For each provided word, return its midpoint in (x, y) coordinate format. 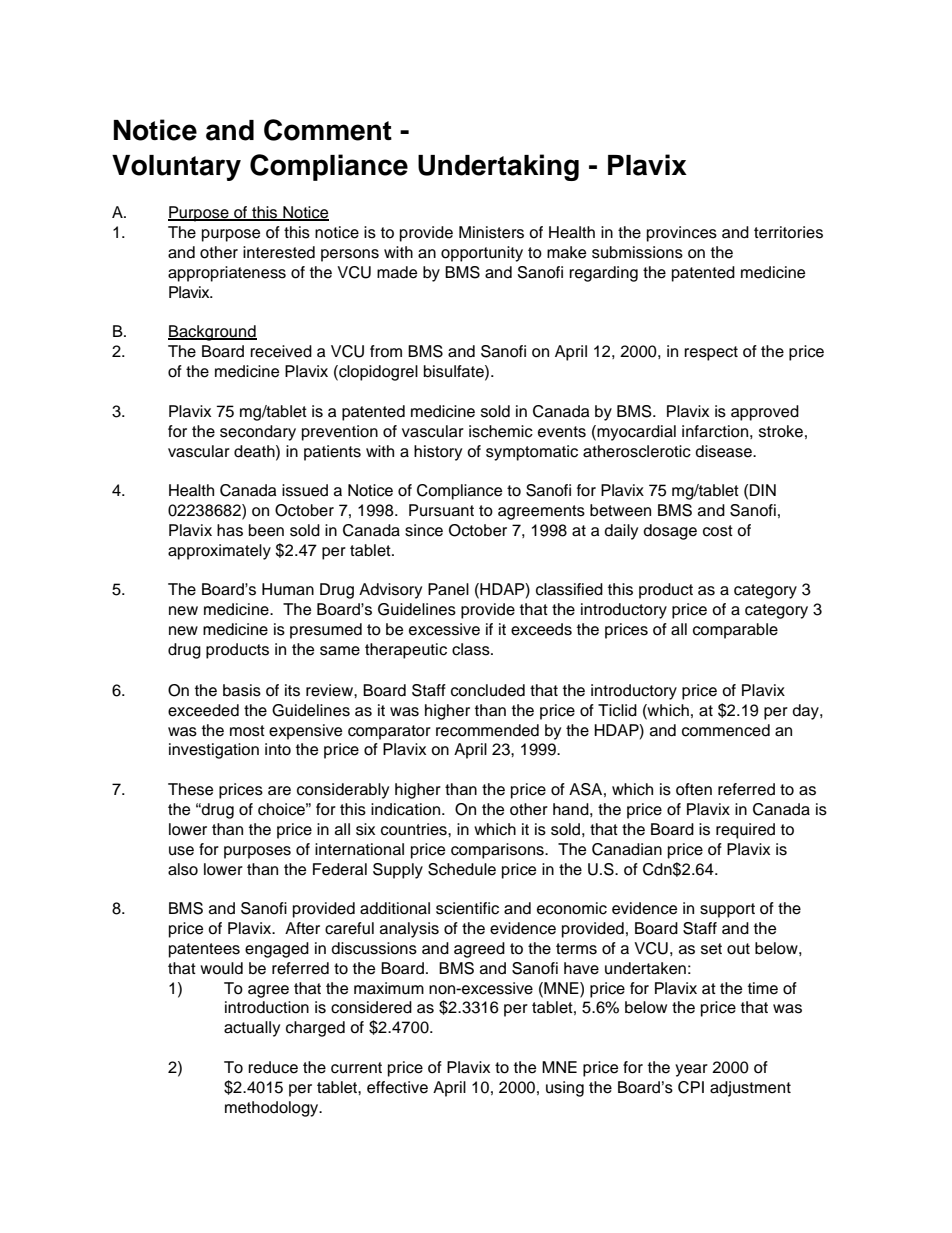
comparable (735, 631)
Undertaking (498, 167)
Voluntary (176, 168)
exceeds (541, 629)
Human (288, 589)
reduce (273, 1067)
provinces (682, 234)
